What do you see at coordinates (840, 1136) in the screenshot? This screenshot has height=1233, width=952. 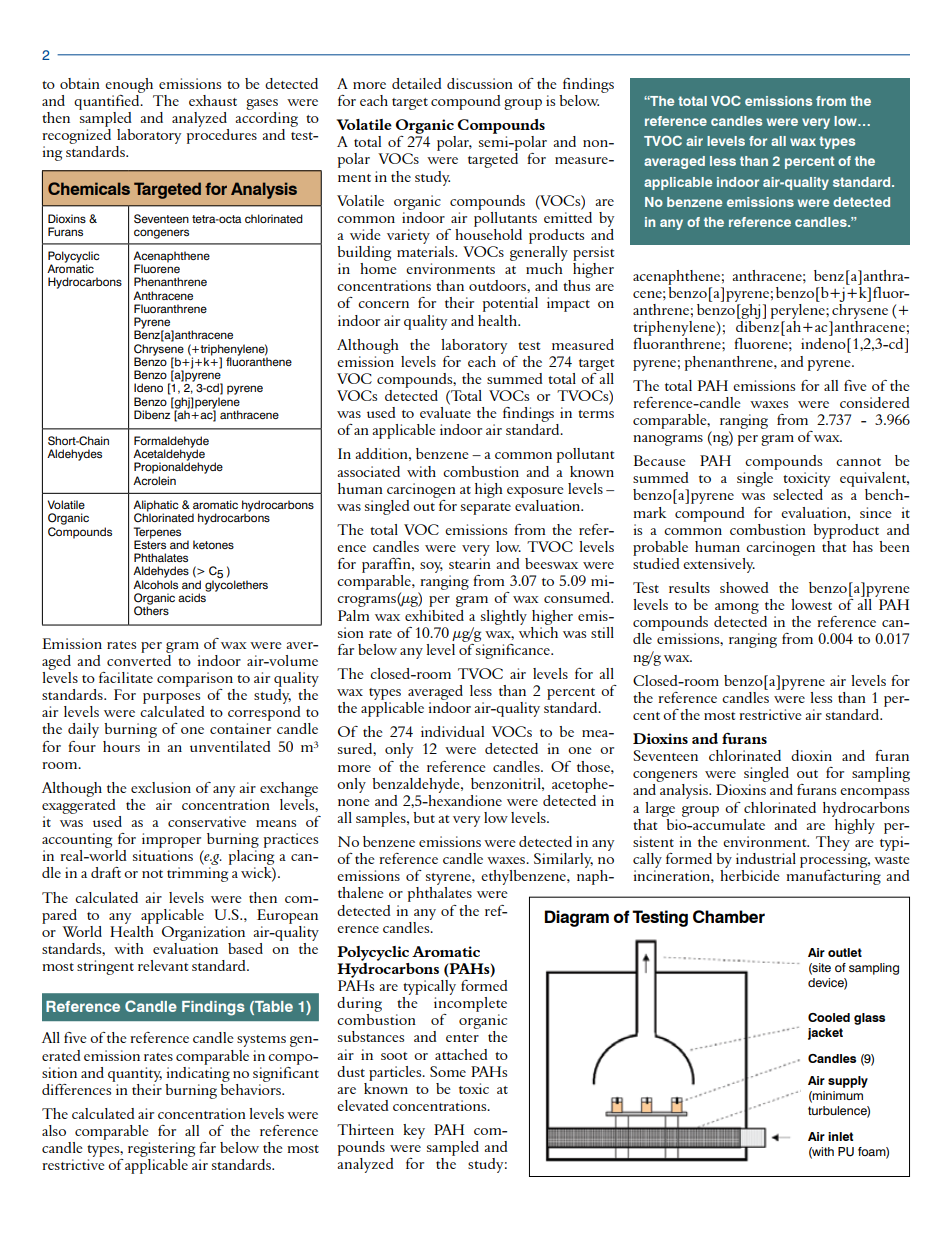 I see `inlet` at bounding box center [840, 1136].
